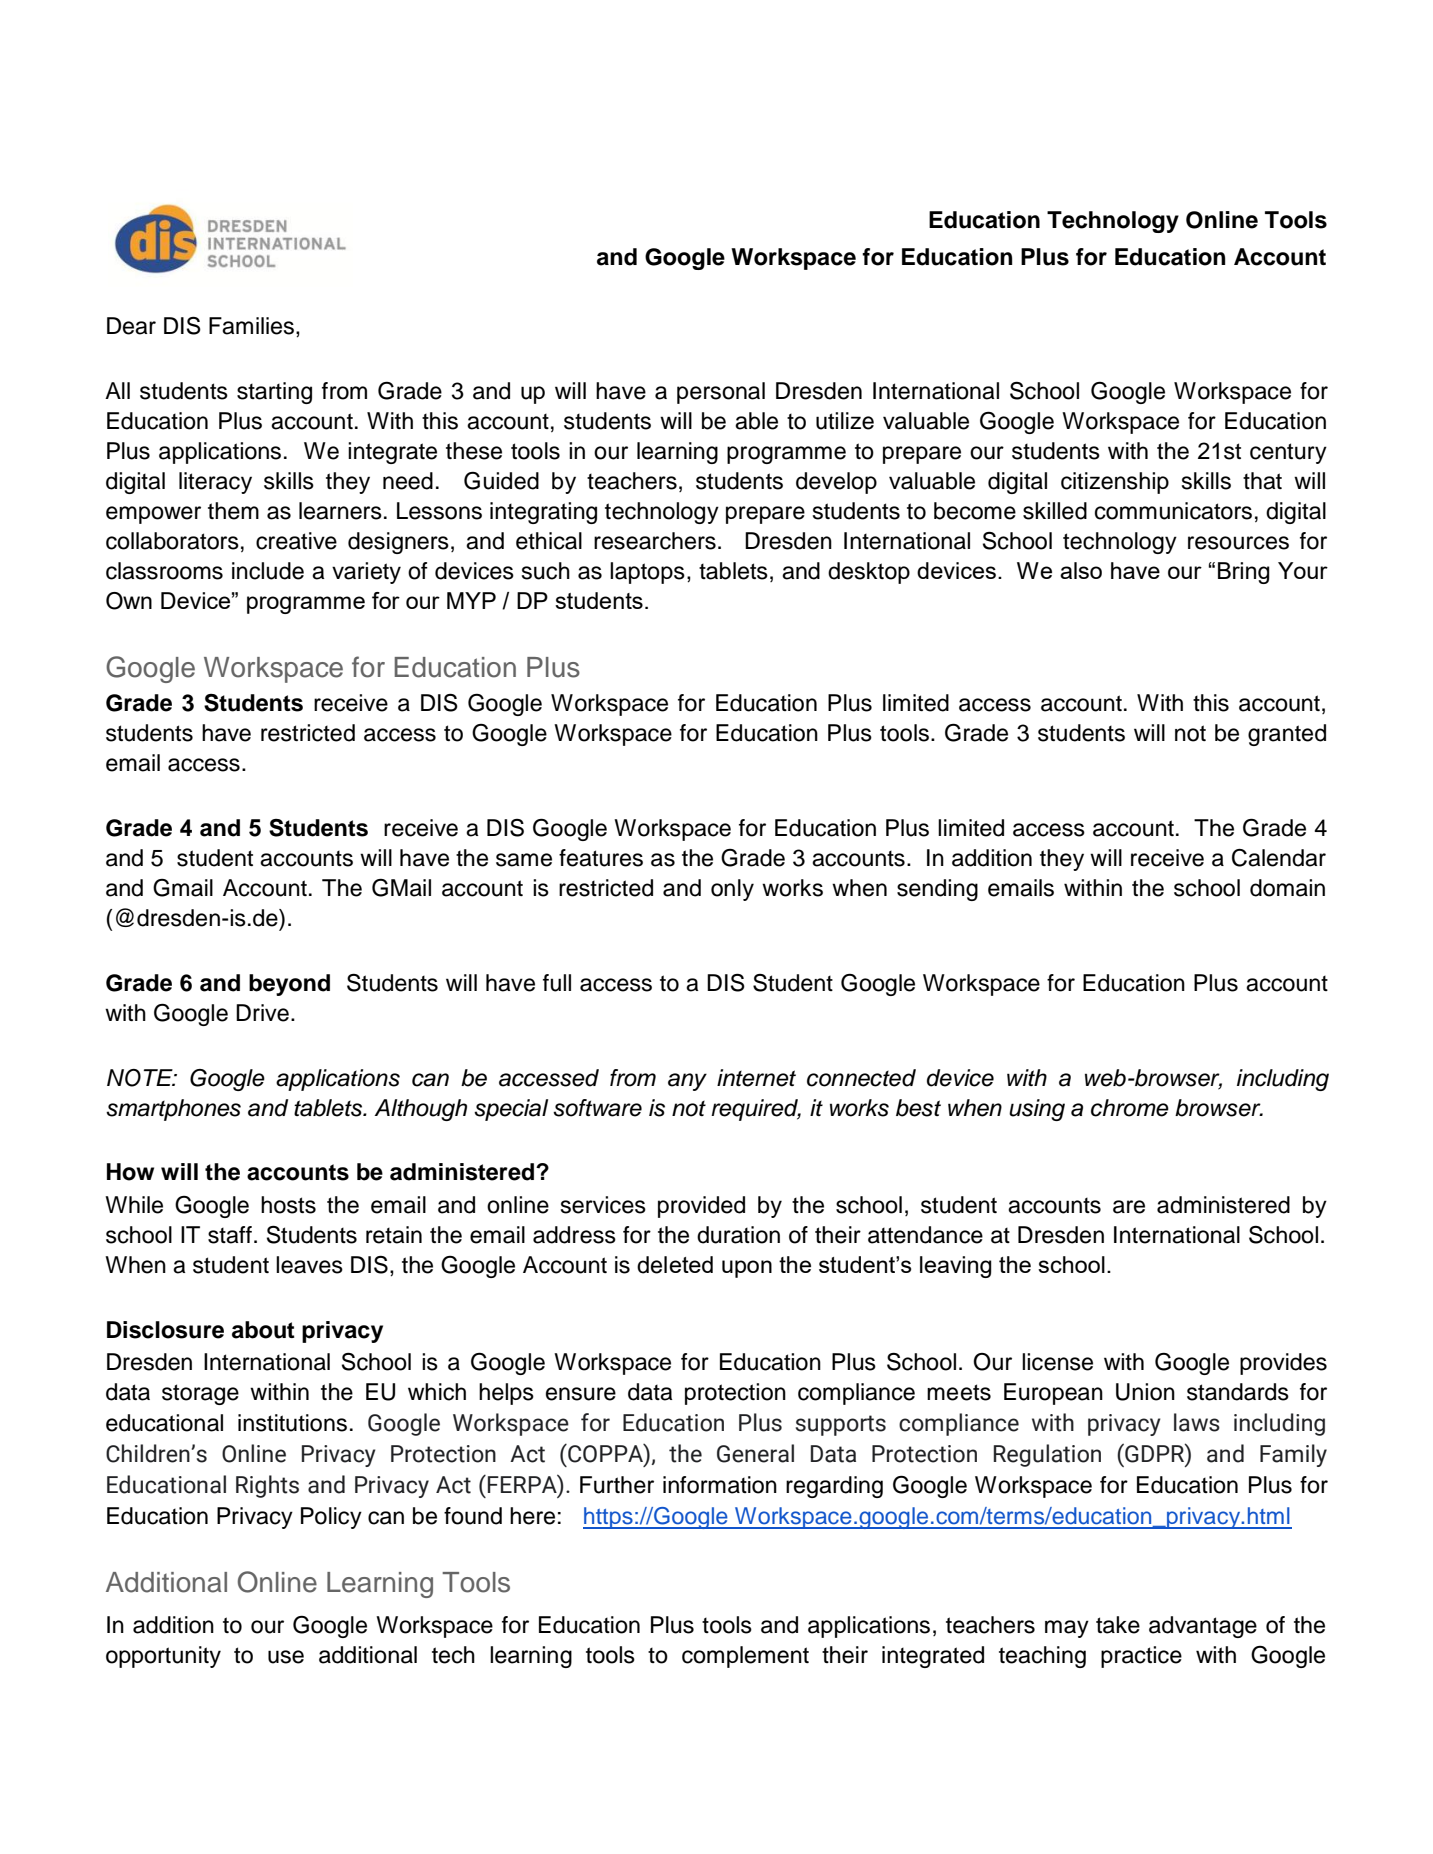  I want to click on provided, so click(701, 1207).
